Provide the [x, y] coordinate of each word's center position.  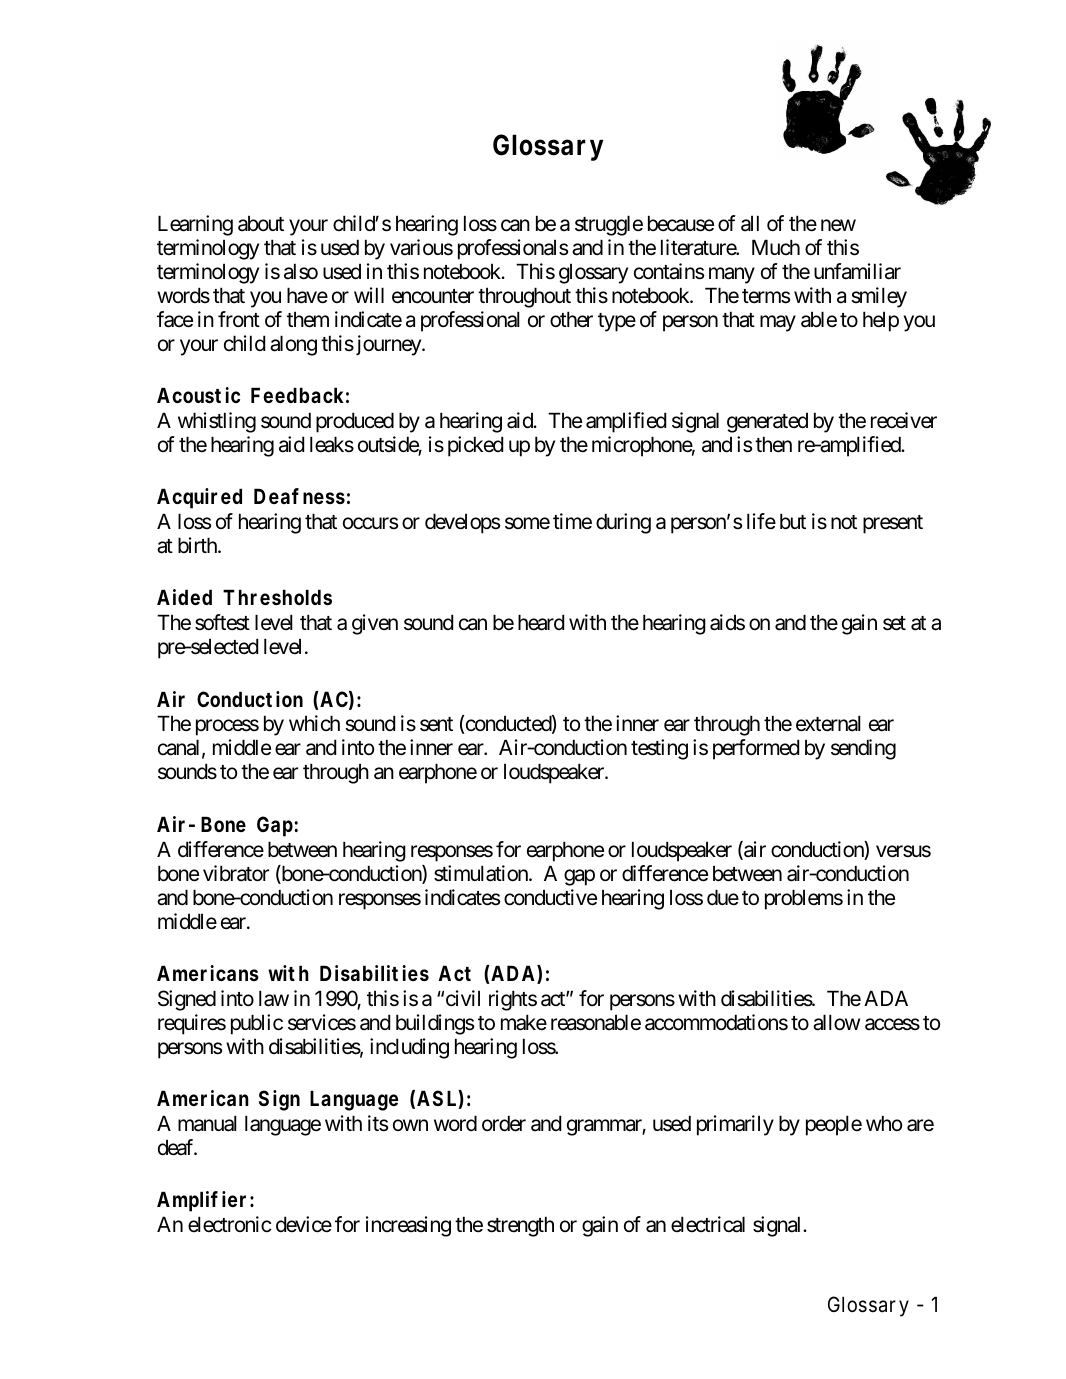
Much [776, 247]
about [261, 223]
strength [520, 1226]
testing [659, 749]
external [828, 723]
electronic [229, 1224]
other [571, 319]
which [314, 723]
